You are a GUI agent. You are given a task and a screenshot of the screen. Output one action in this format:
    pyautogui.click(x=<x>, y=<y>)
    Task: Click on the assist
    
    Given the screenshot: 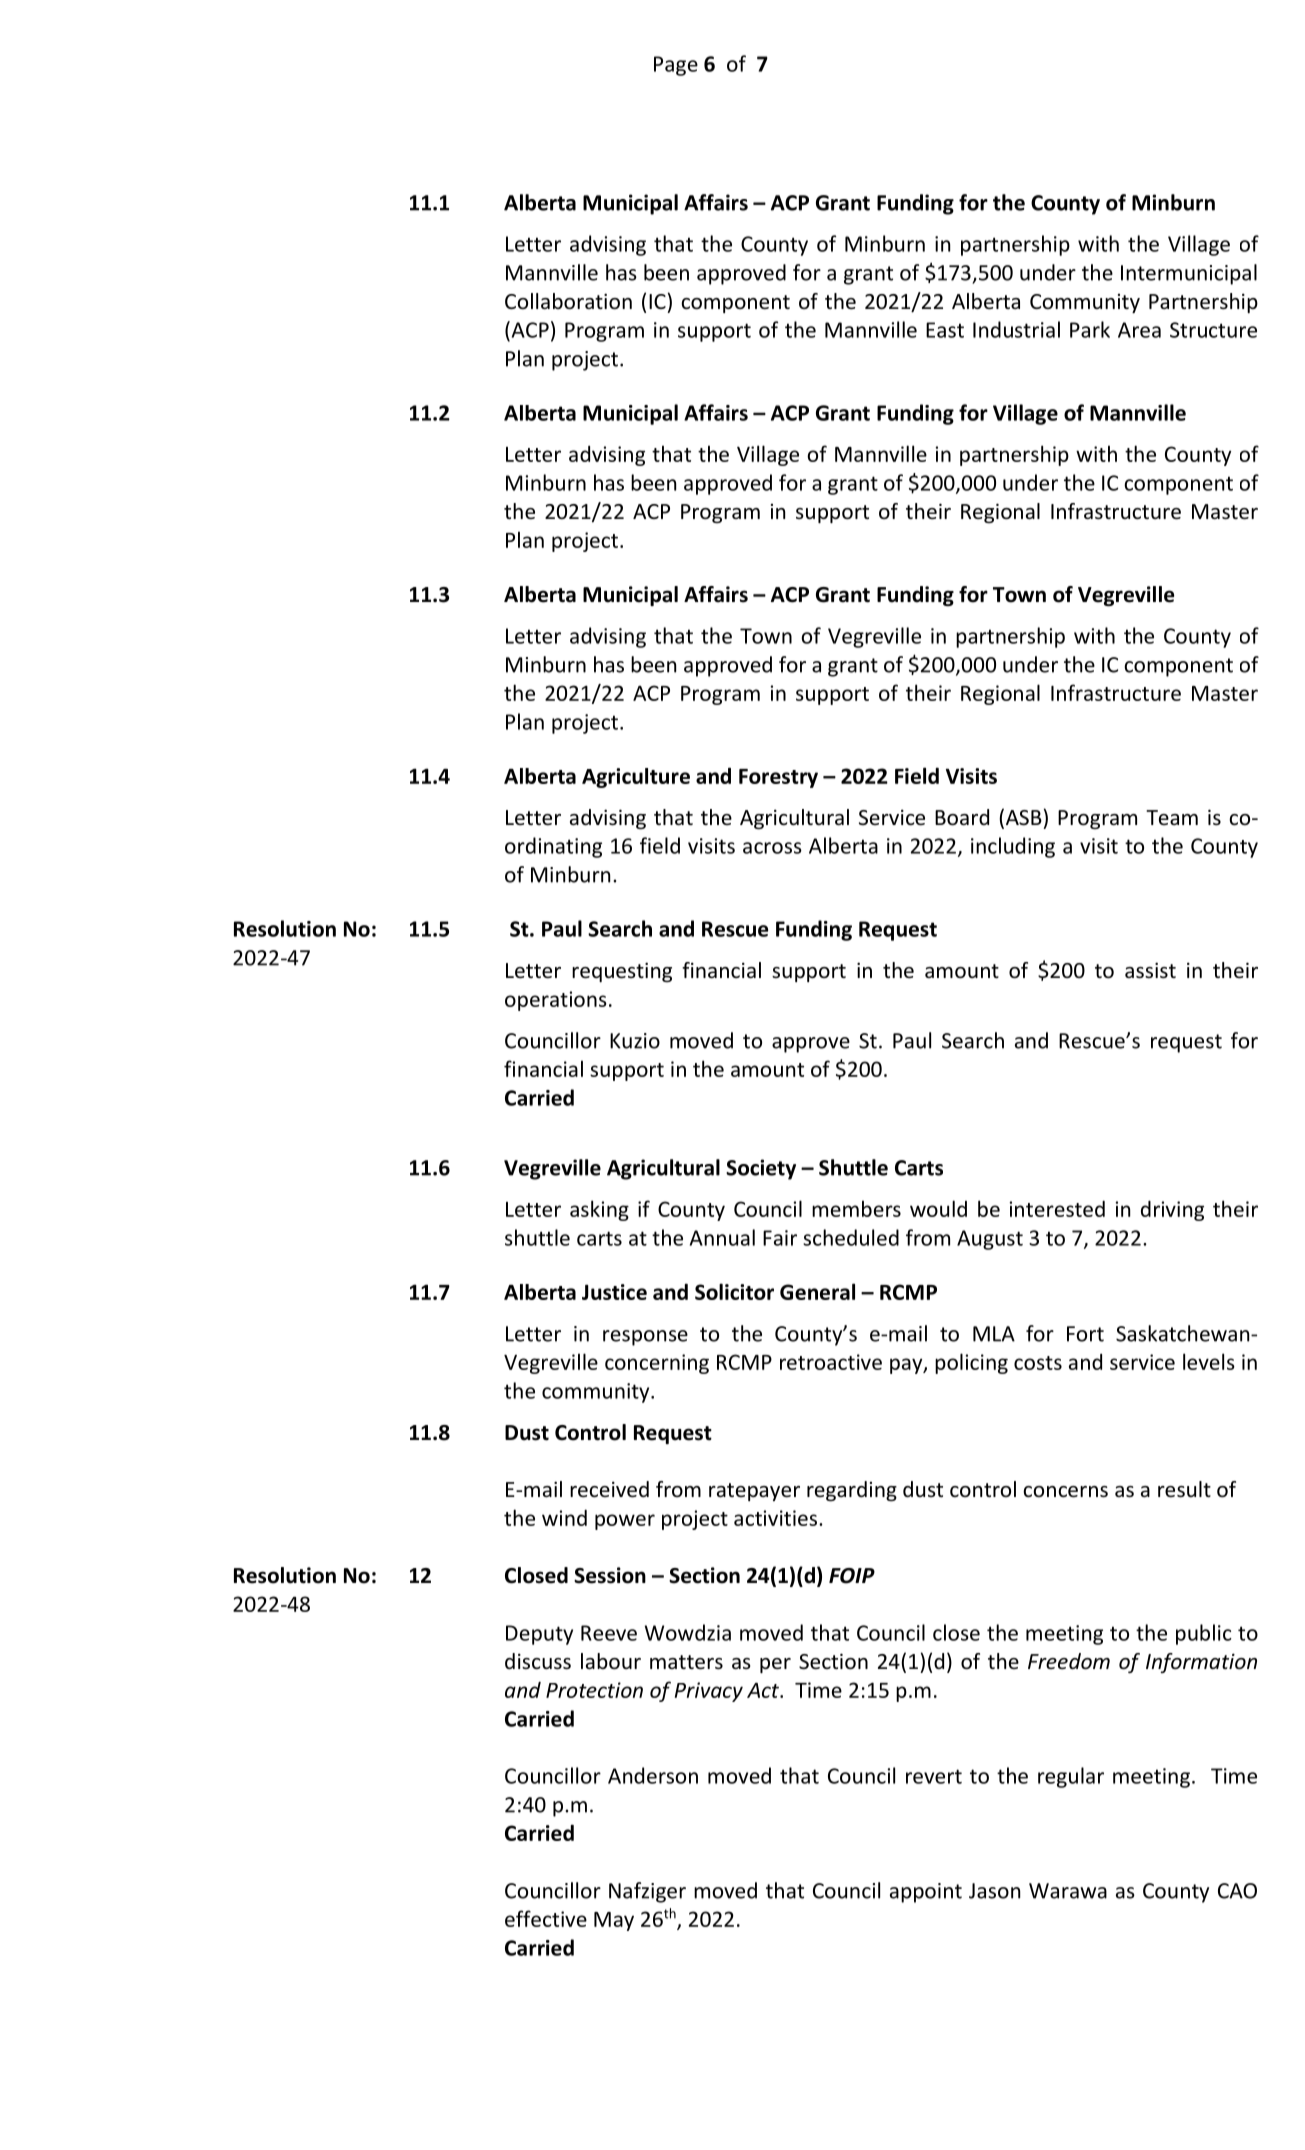 What is the action you would take?
    pyautogui.click(x=1150, y=970)
